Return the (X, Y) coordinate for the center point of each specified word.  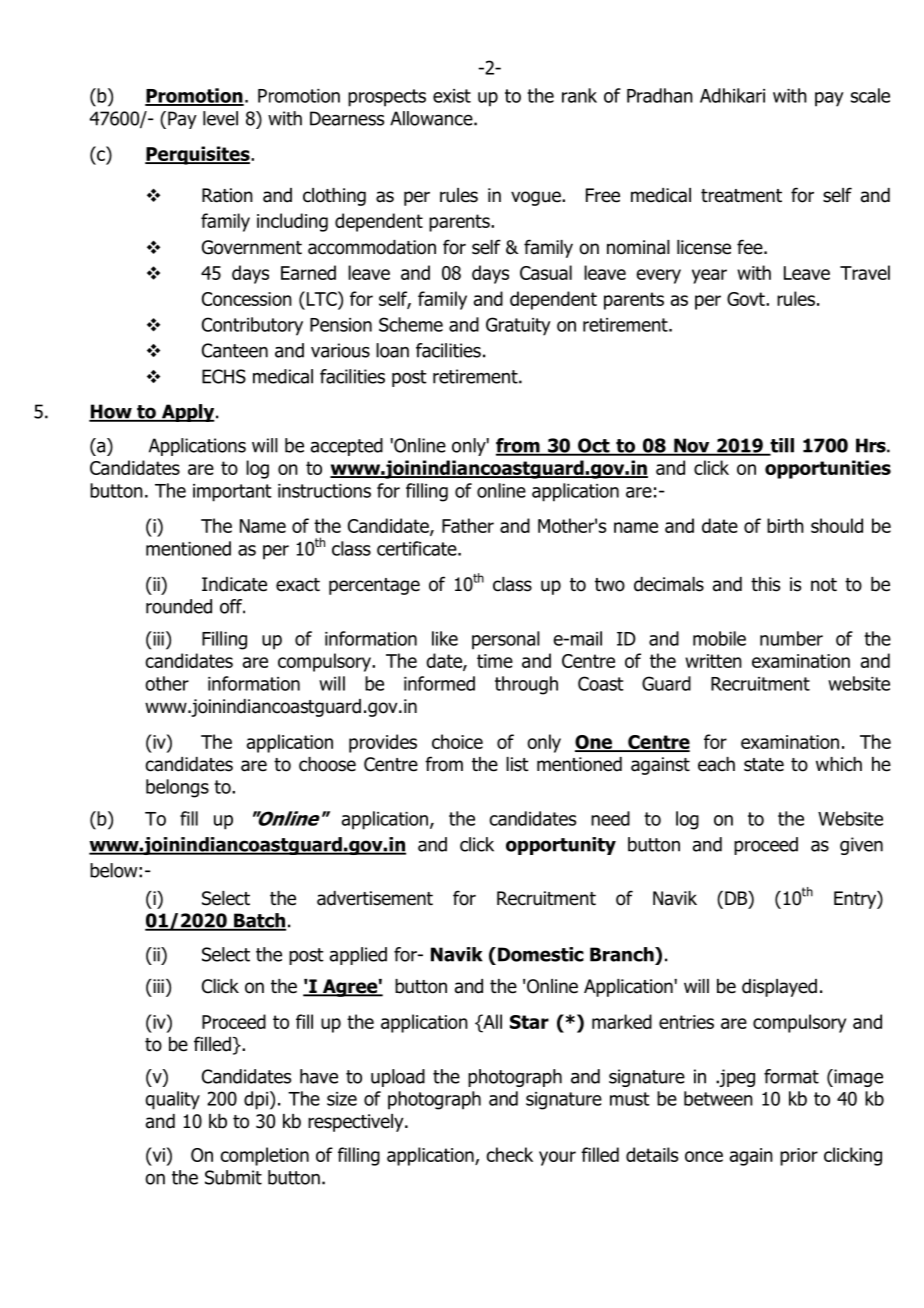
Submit (233, 1177)
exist (452, 96)
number (791, 638)
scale (870, 95)
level (220, 118)
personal (506, 640)
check (509, 1154)
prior (799, 1157)
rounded (179, 606)
